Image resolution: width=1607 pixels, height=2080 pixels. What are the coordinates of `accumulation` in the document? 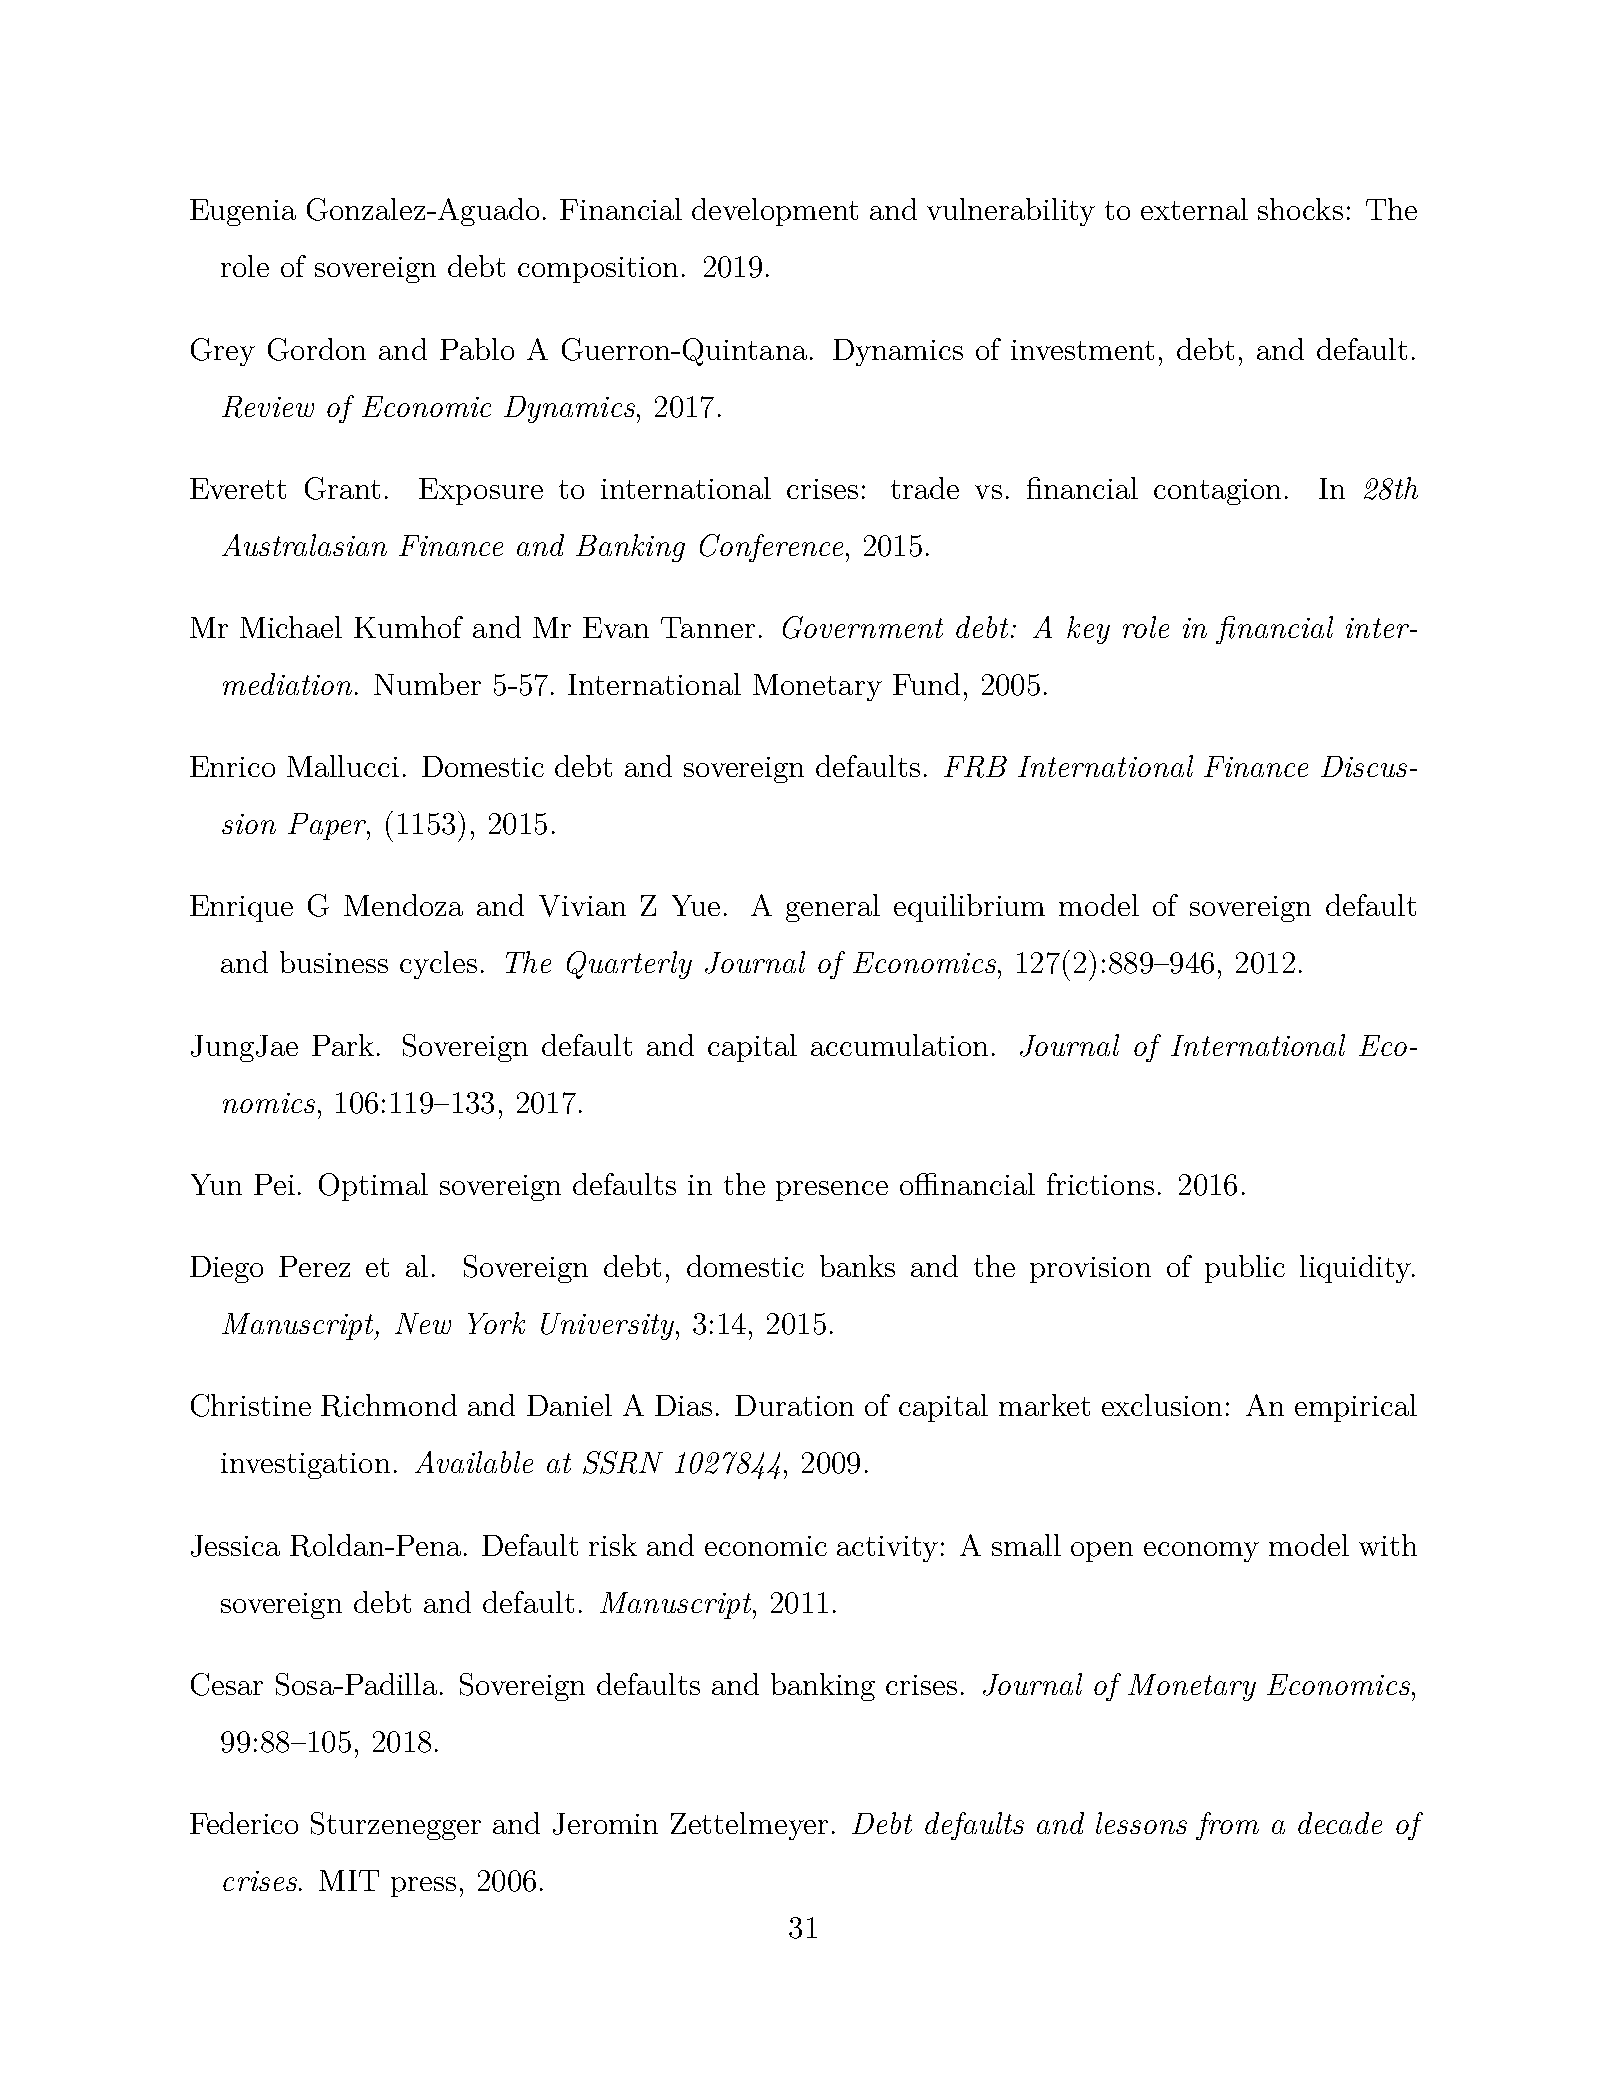 It's located at (899, 1045).
